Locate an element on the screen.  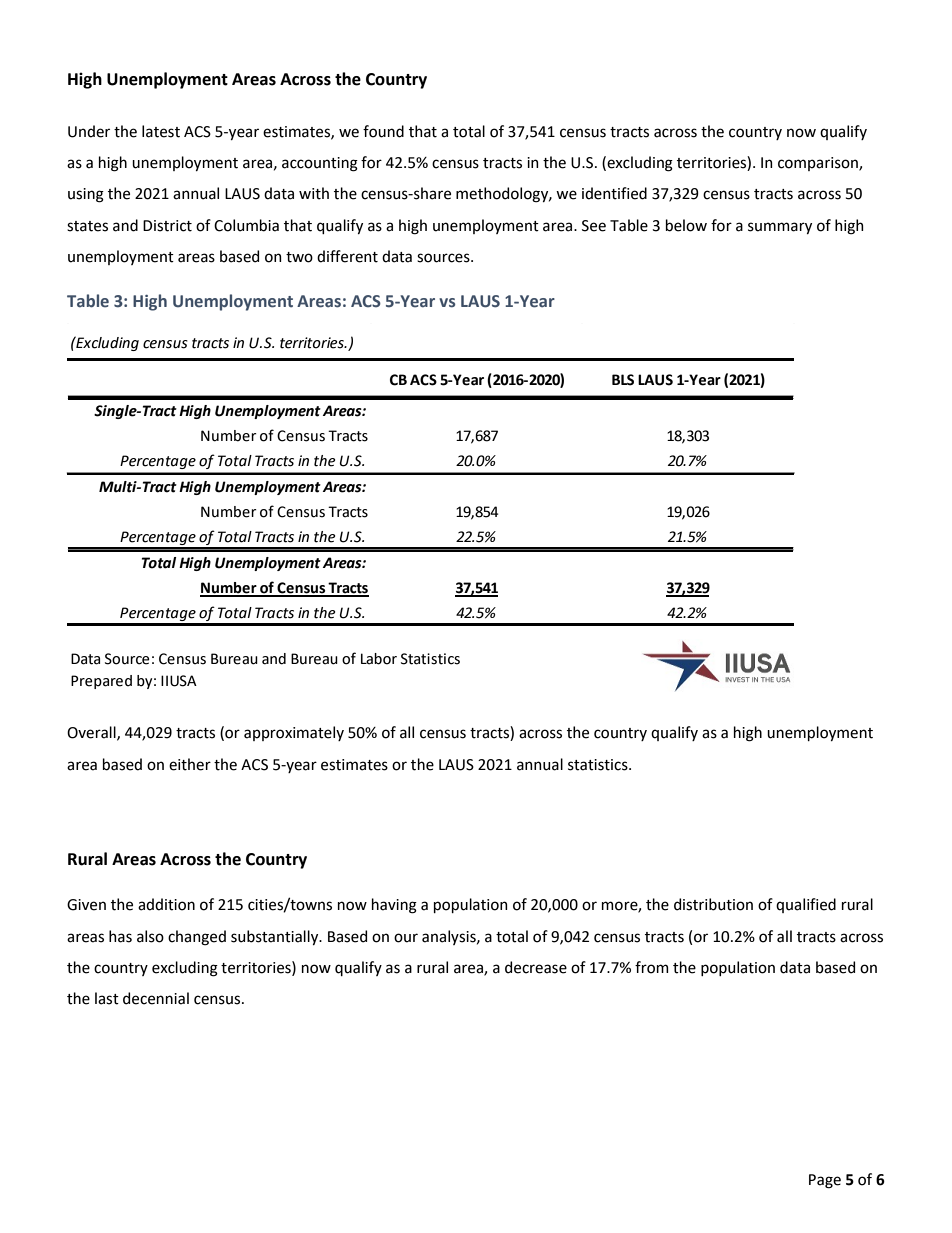
decennial is located at coordinates (156, 998).
